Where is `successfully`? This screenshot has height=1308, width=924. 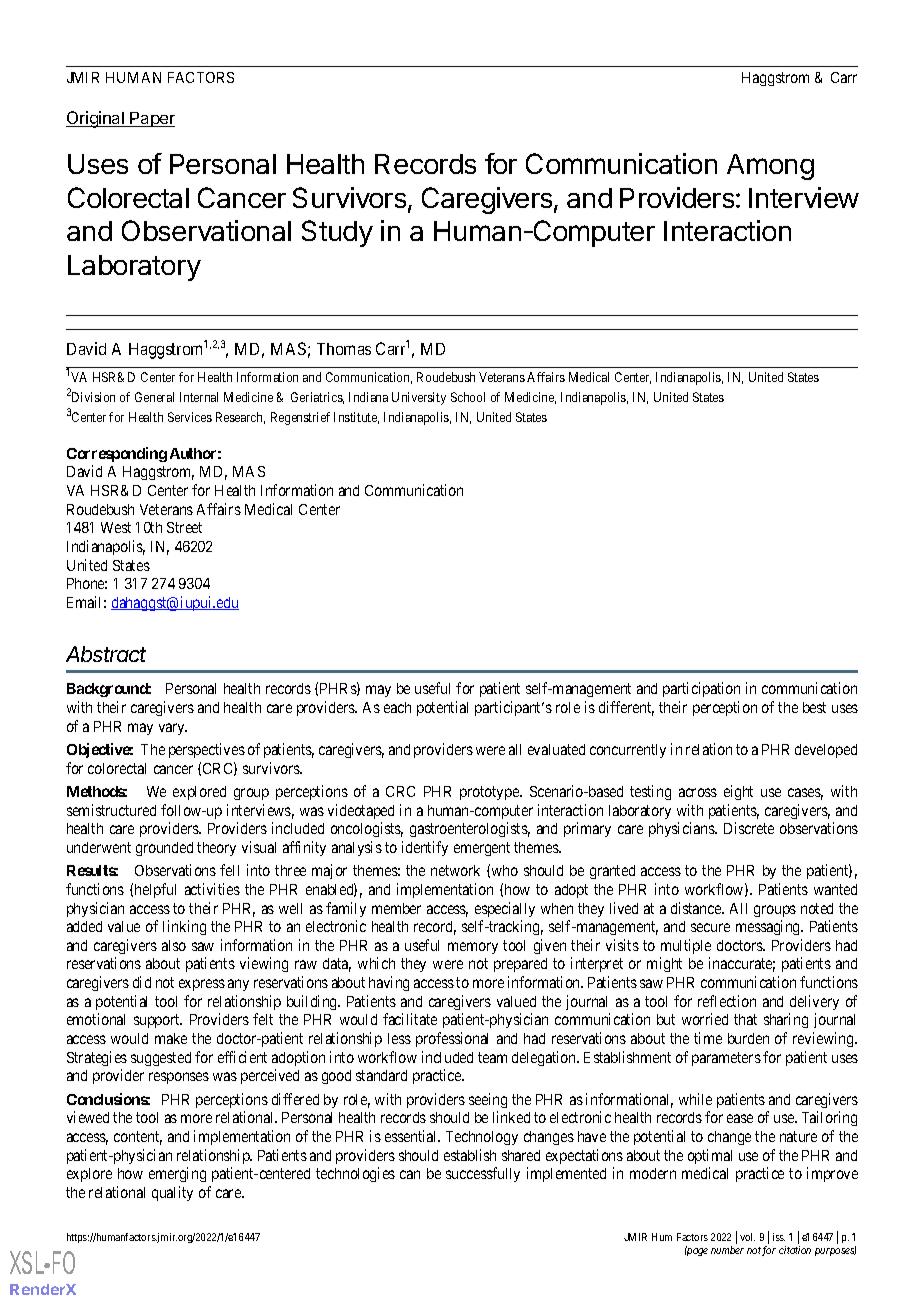
successfully is located at coordinates (483, 1174).
